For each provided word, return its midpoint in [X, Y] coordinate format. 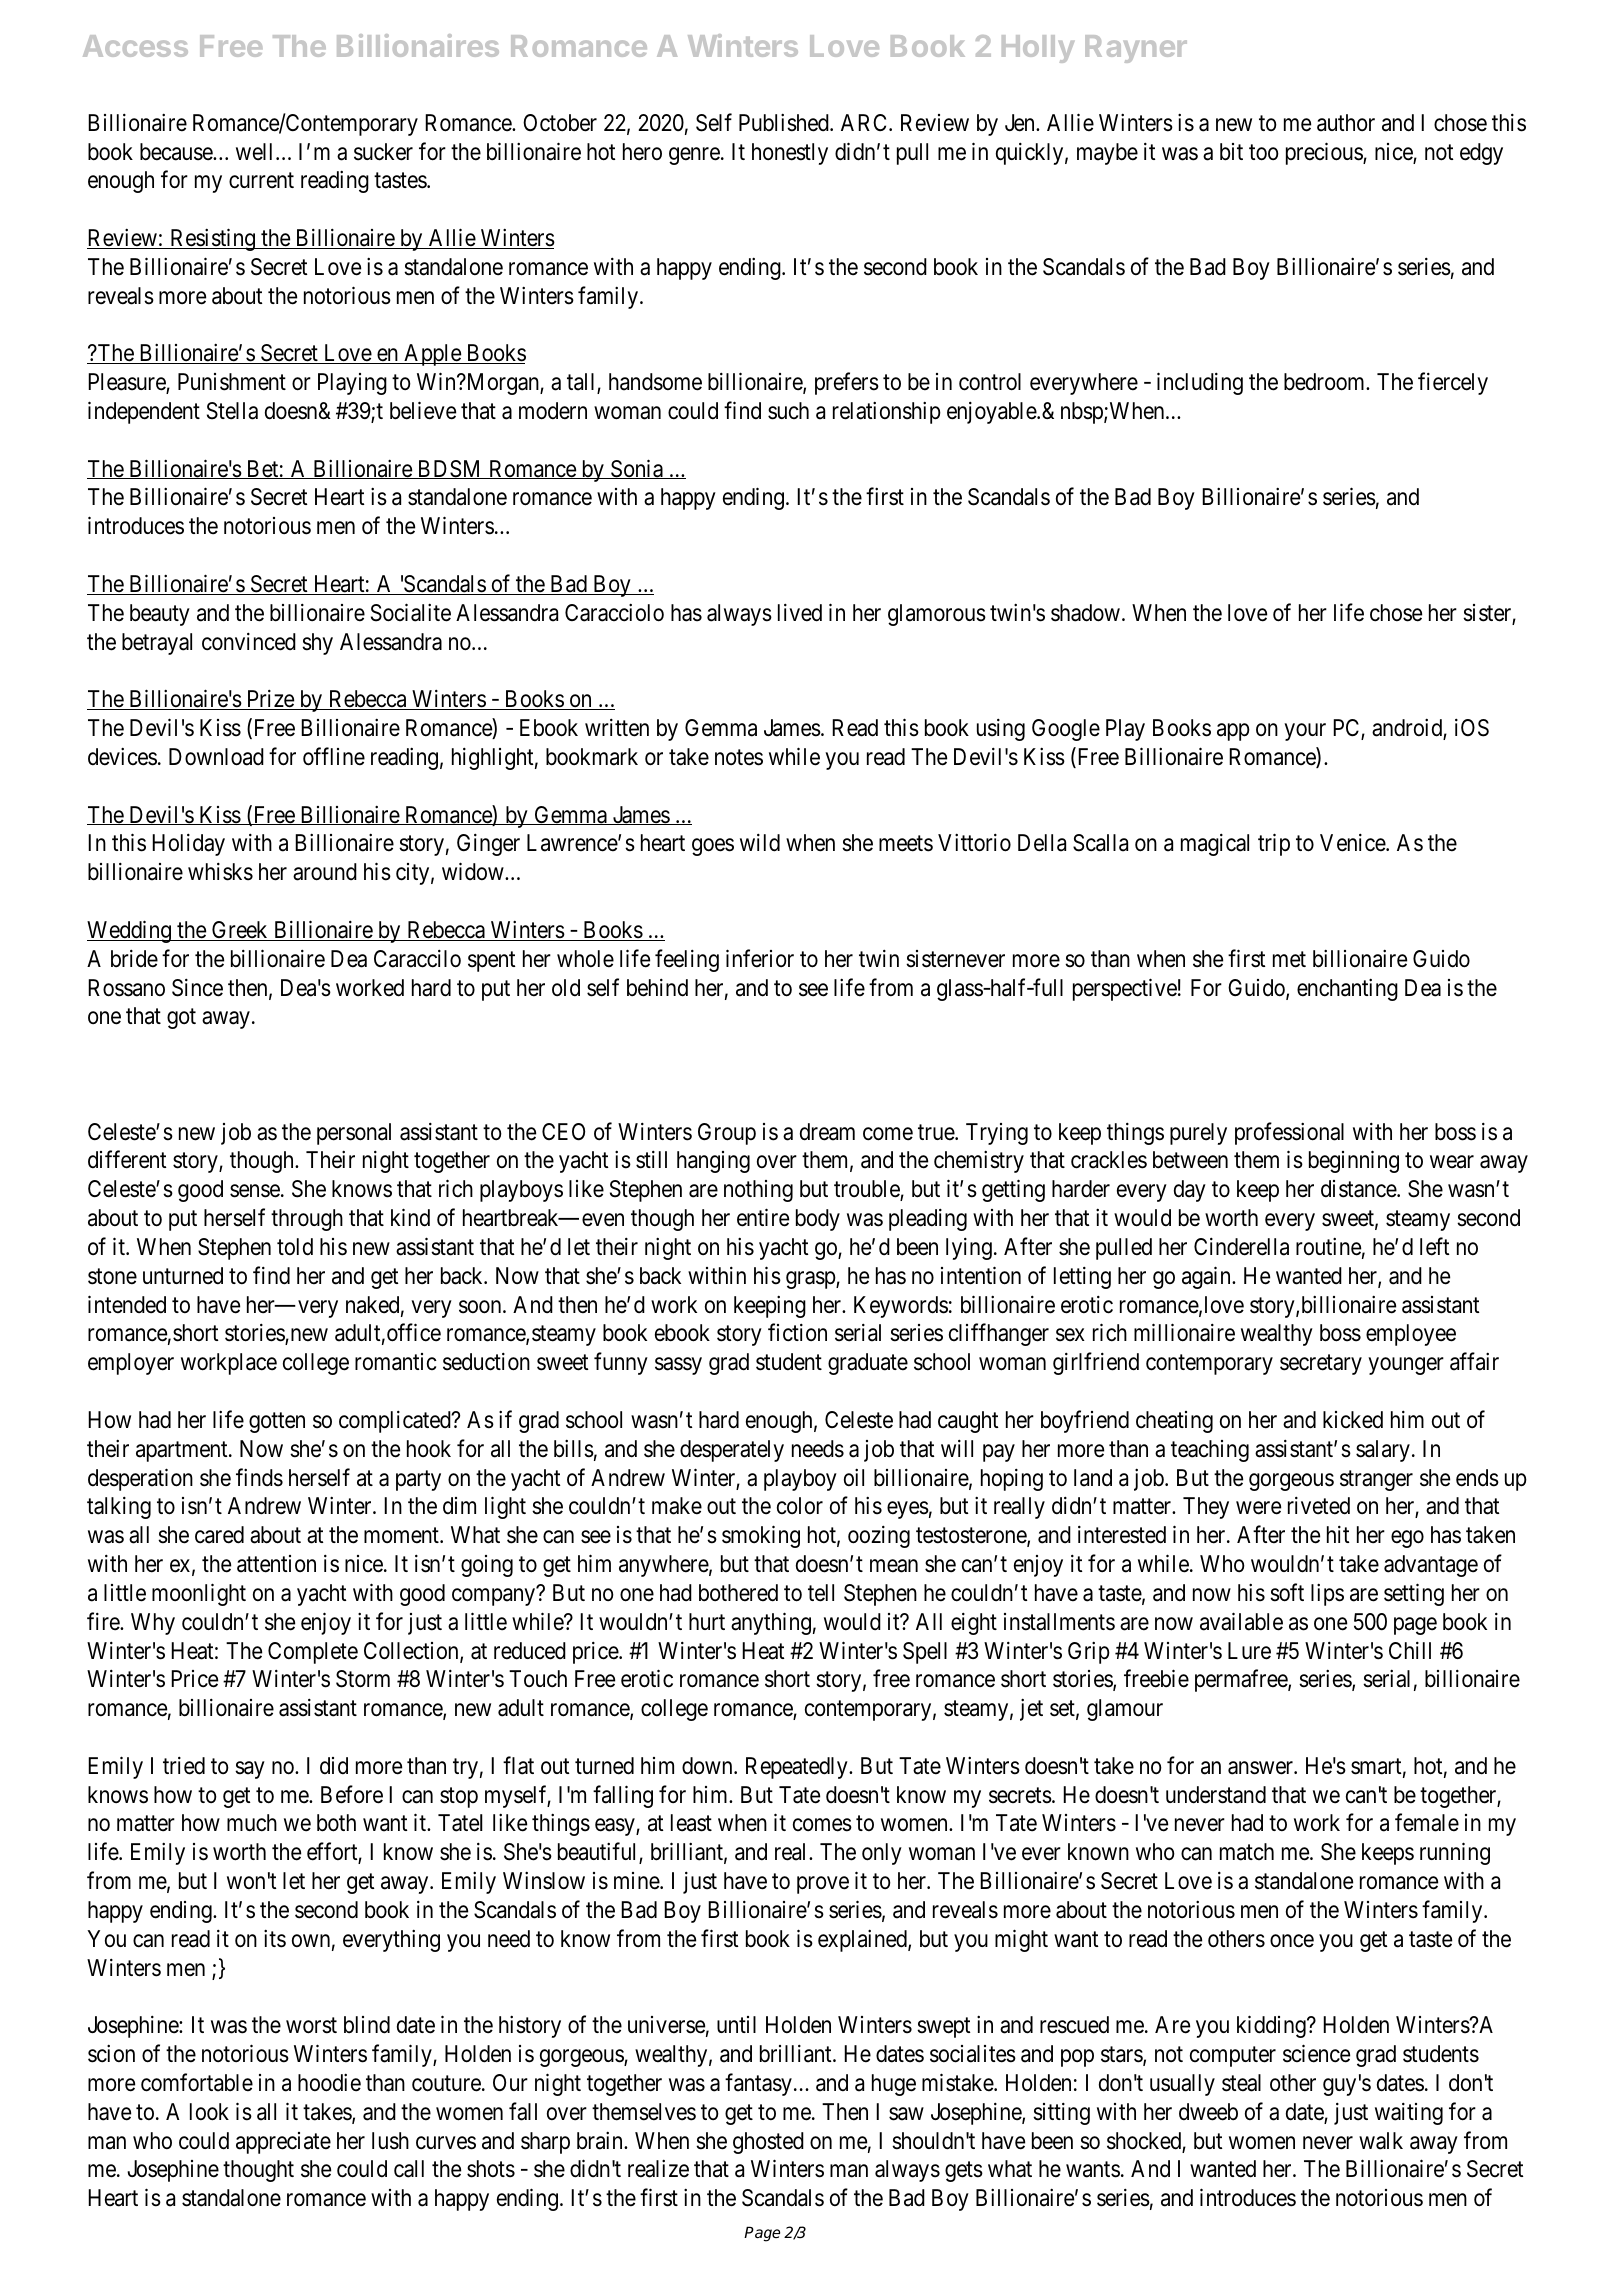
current [261, 181]
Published [785, 122]
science [1316, 2053]
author [1346, 123]
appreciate [283, 2143]
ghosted [768, 2143]
